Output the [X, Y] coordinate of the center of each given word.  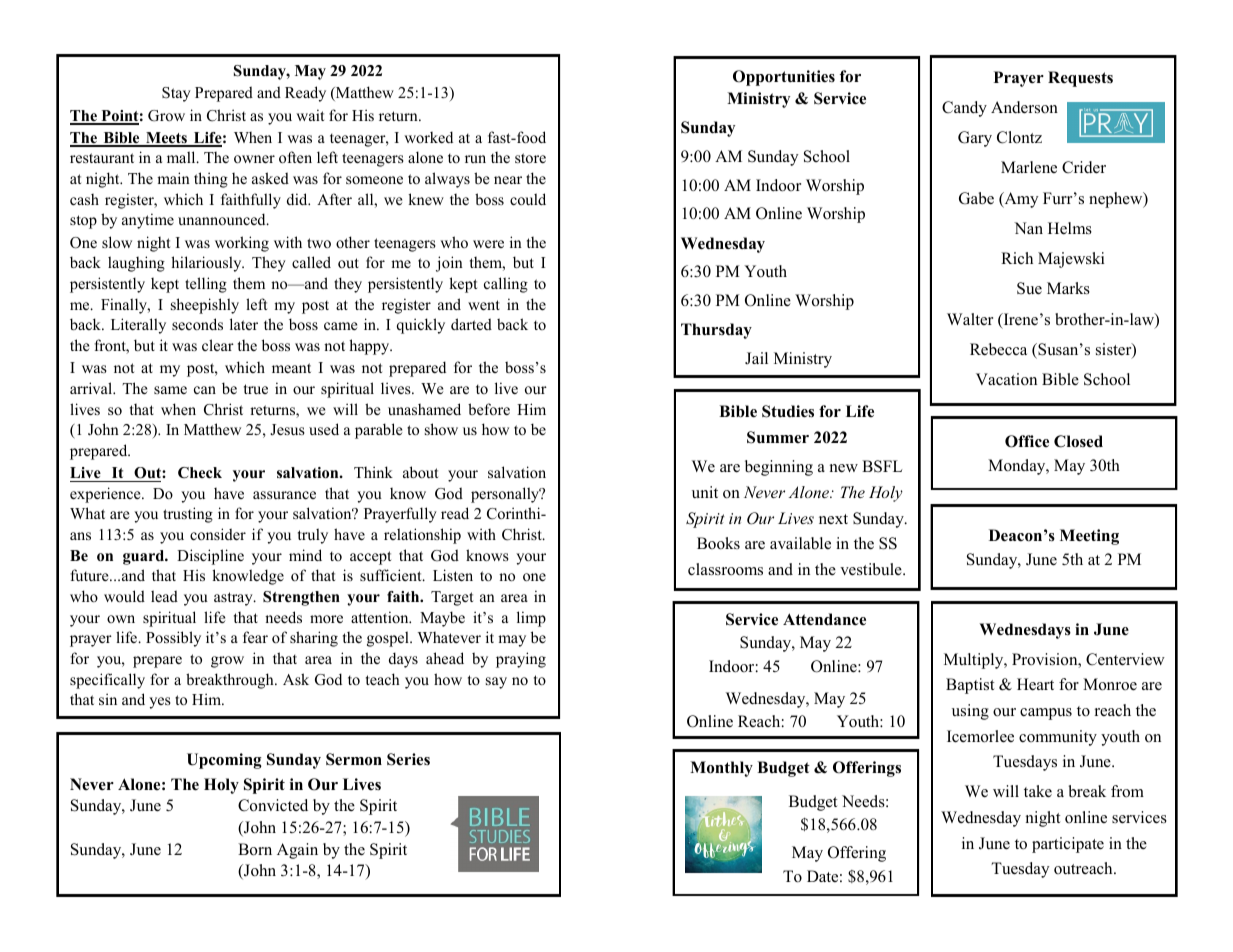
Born [255, 849]
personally [506, 495]
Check [200, 473]
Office [1027, 441]
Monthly [721, 769]
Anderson [1024, 107]
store [530, 158]
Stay [176, 94]
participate [1068, 845]
